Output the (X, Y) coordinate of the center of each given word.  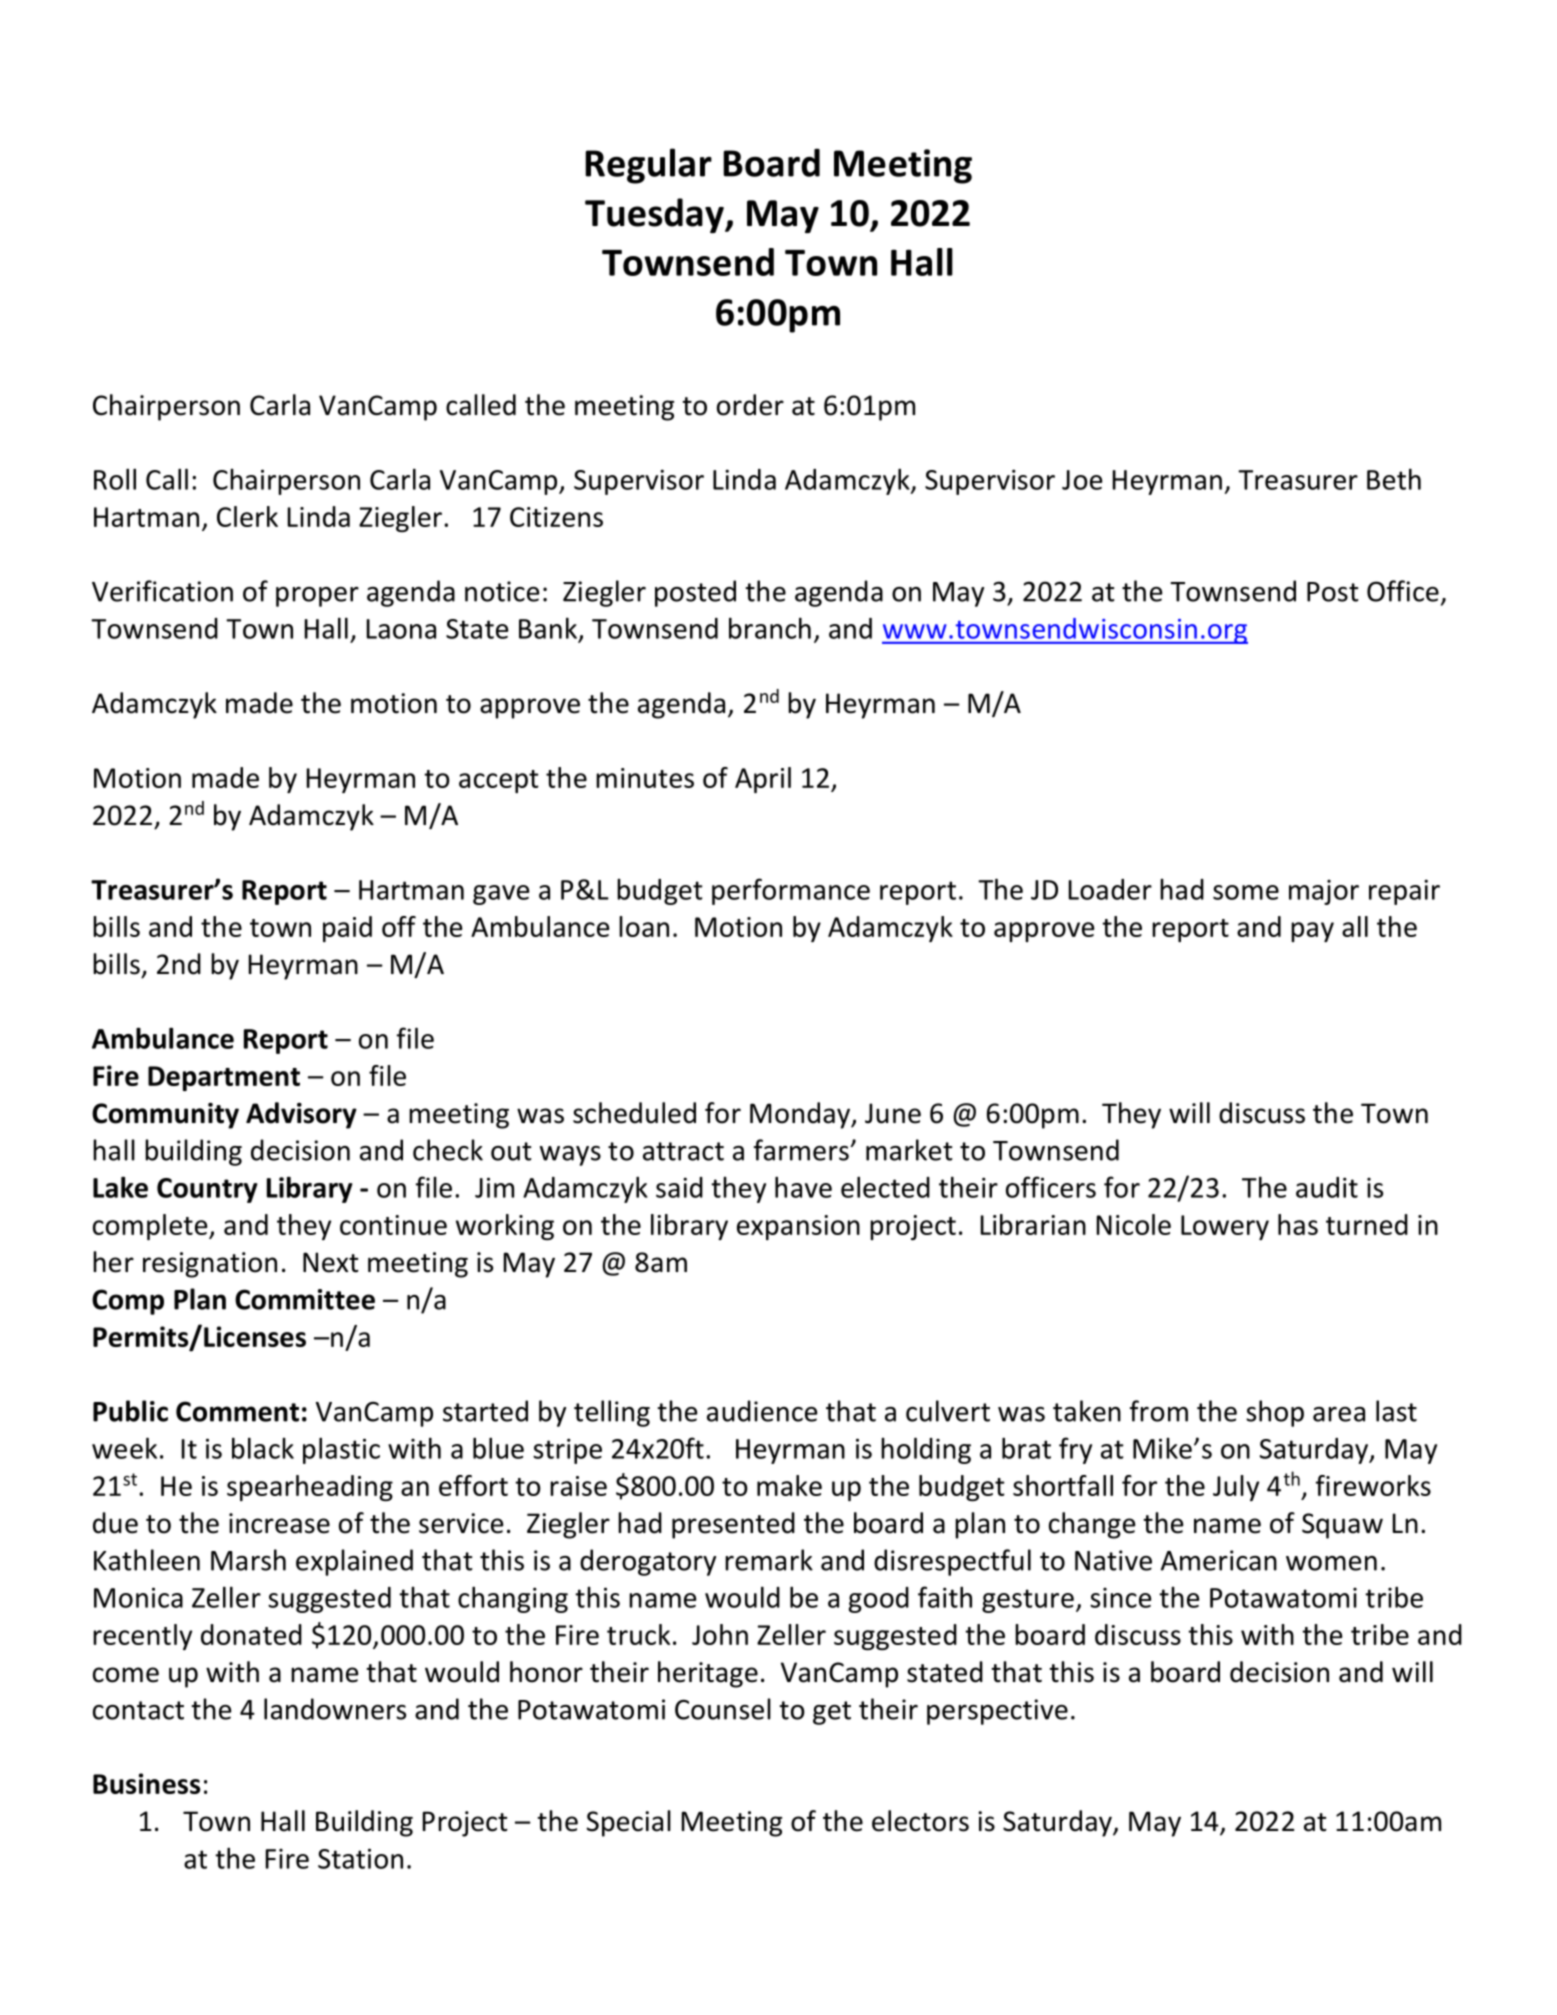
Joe (1082, 480)
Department (224, 1078)
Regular (648, 166)
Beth (1394, 479)
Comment (237, 1411)
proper (317, 597)
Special (629, 1823)
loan (644, 926)
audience (762, 1411)
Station (360, 1858)
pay (1312, 932)
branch (770, 628)
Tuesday (655, 215)
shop (1275, 1413)
